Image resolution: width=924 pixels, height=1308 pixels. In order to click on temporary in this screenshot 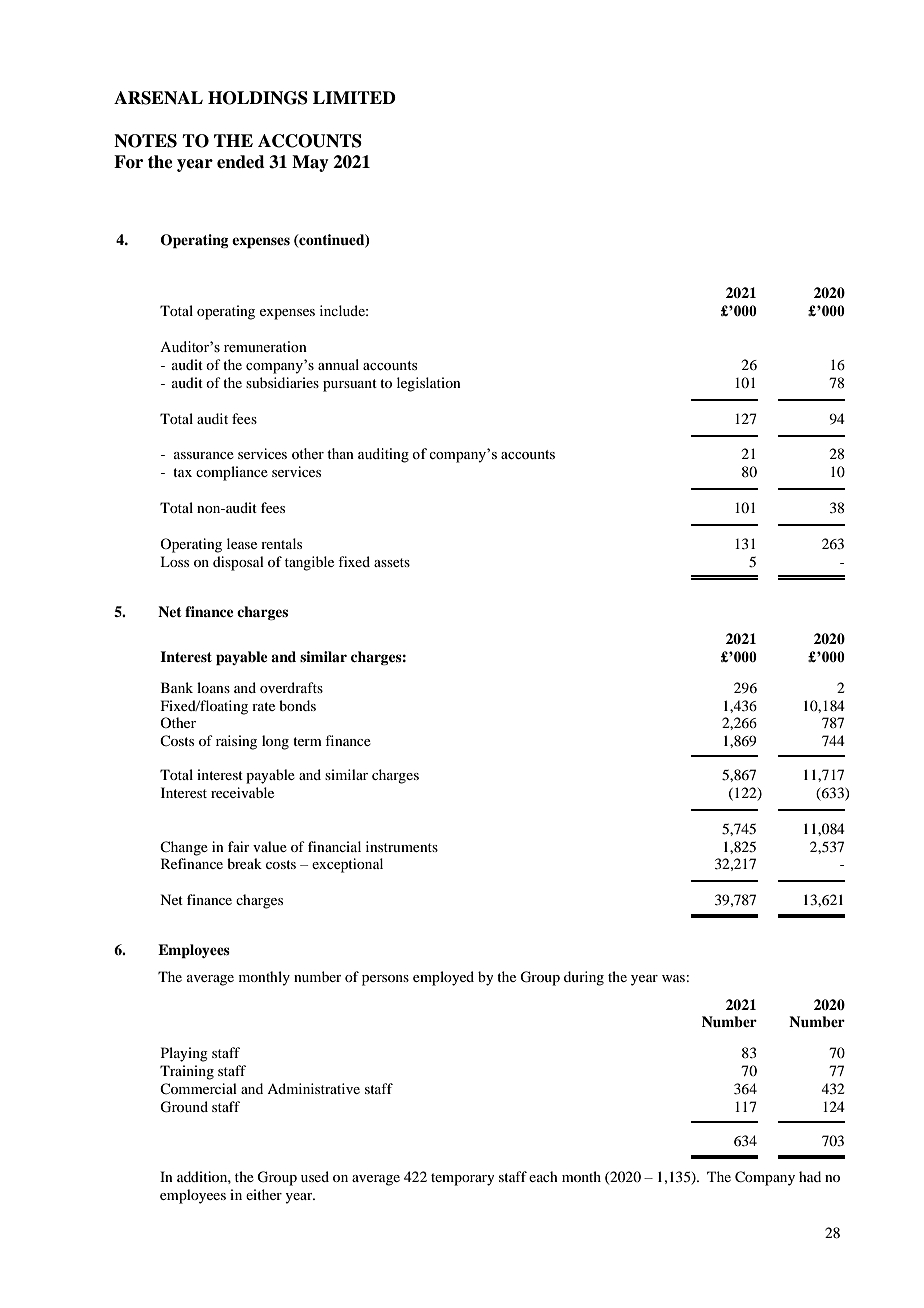, I will do `click(462, 1179)`.
